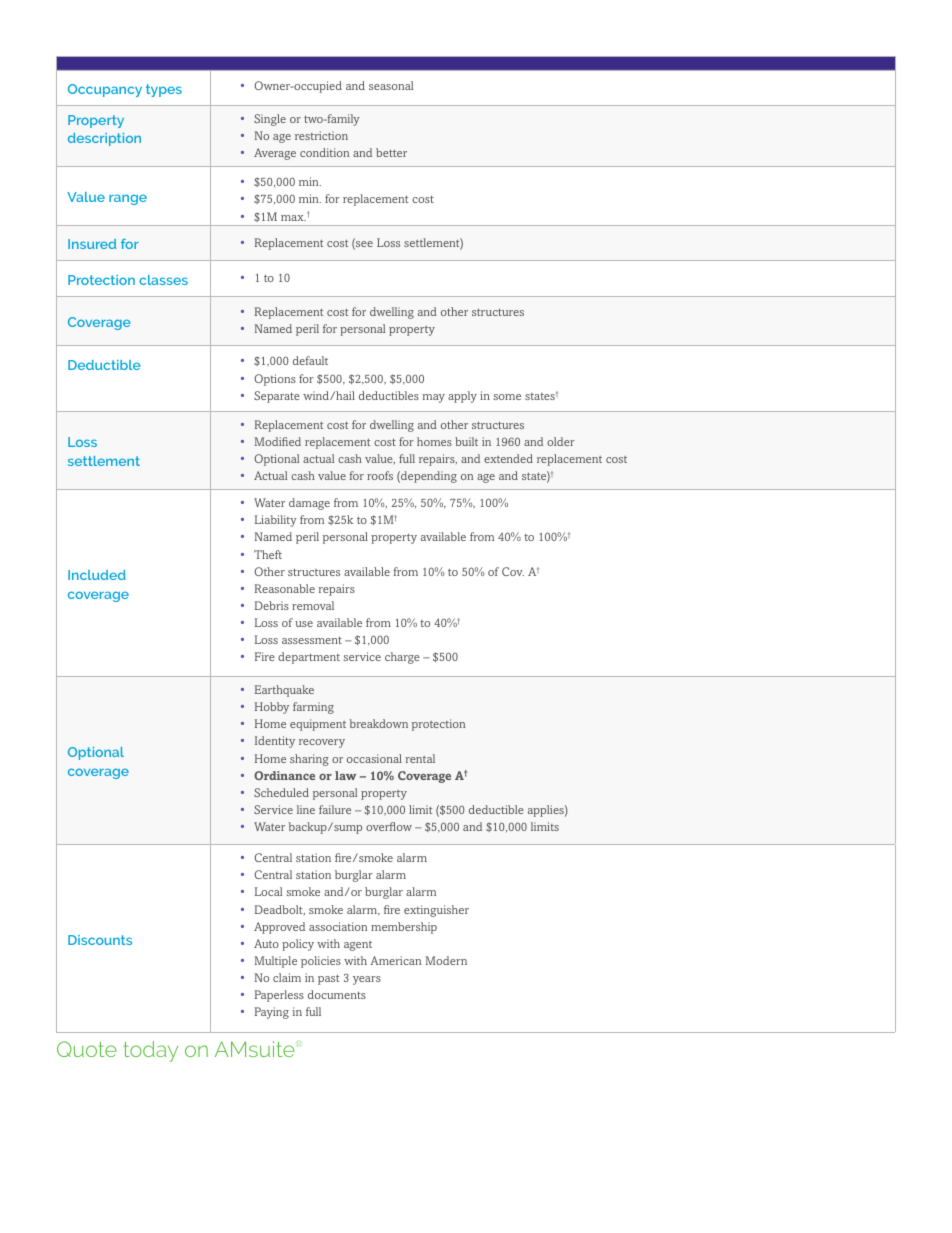 This document has height=1233, width=952. I want to click on Included, so click(97, 575).
